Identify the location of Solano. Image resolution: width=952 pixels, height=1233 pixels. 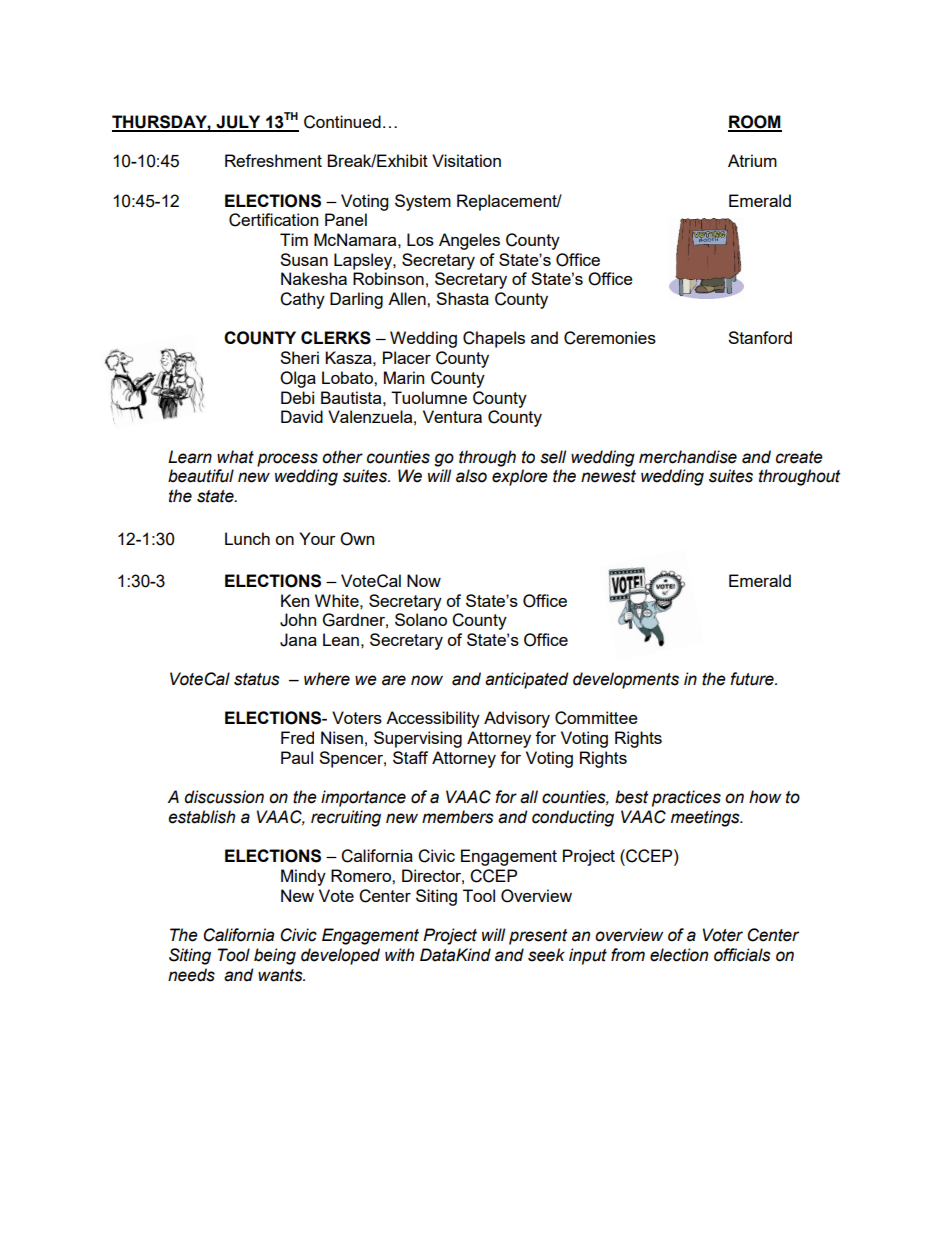
(421, 619).
